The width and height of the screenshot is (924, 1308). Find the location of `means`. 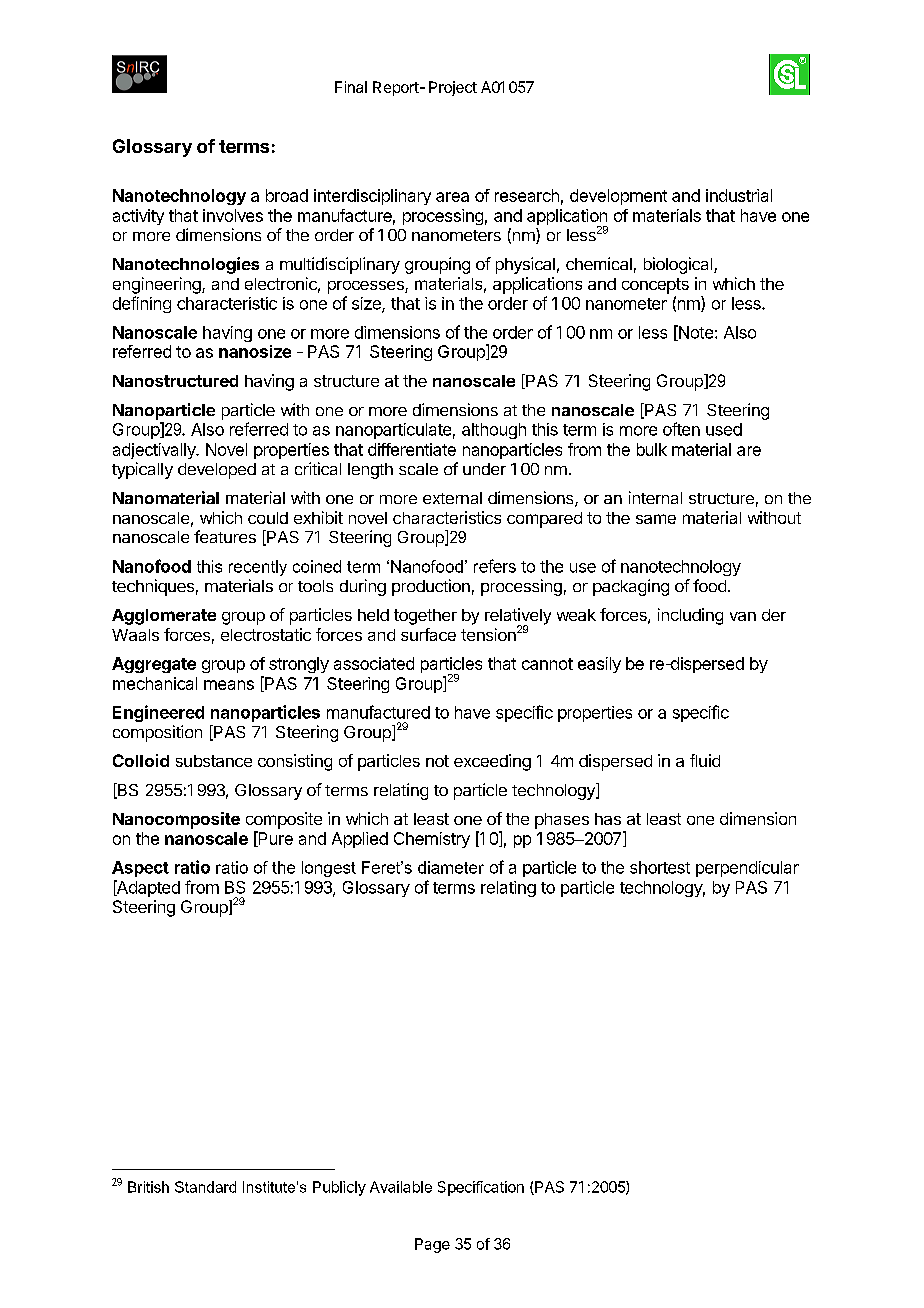

means is located at coordinates (229, 685).
